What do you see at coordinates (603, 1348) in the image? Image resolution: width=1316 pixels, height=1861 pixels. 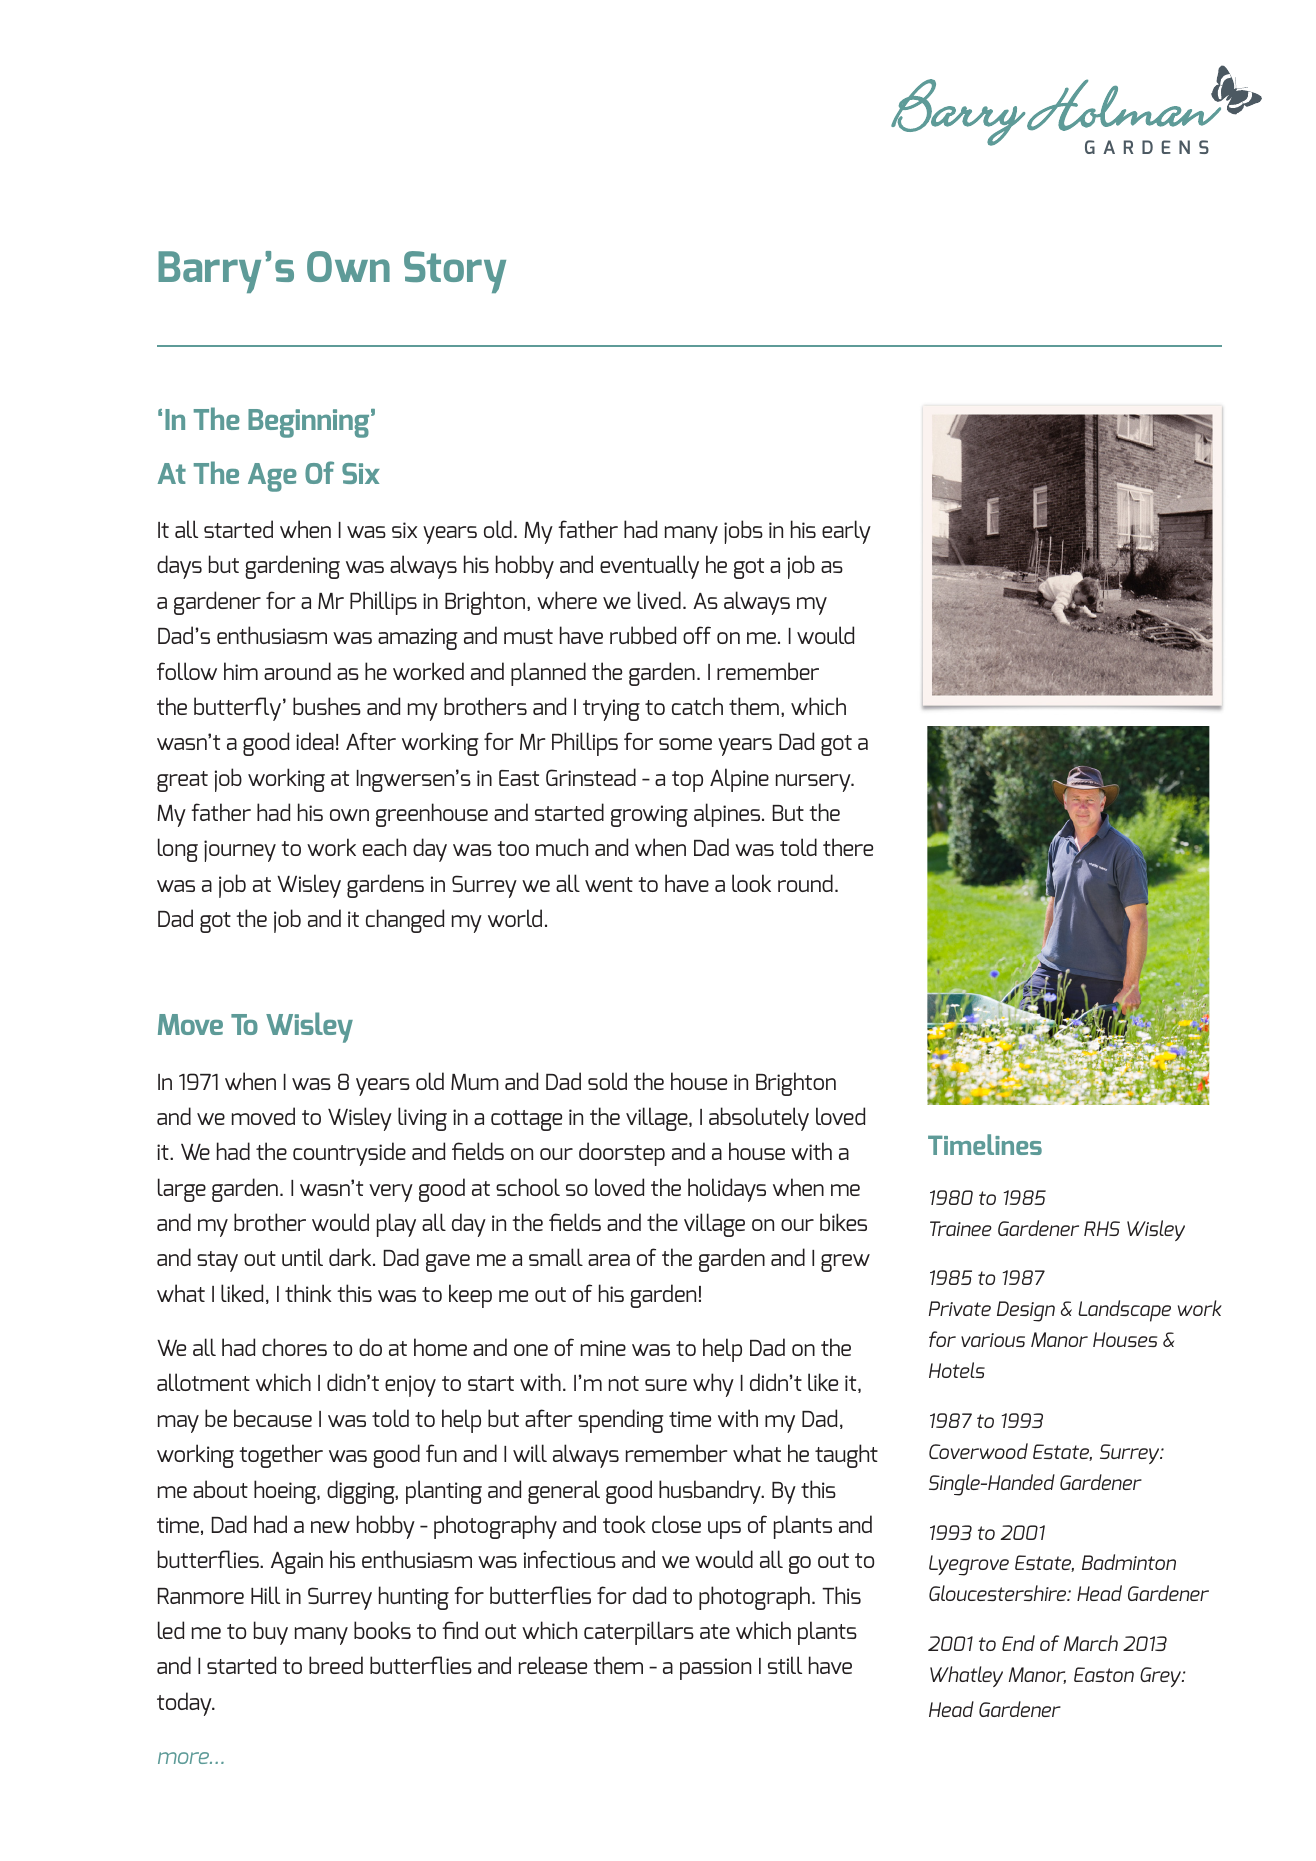 I see `mine` at bounding box center [603, 1348].
